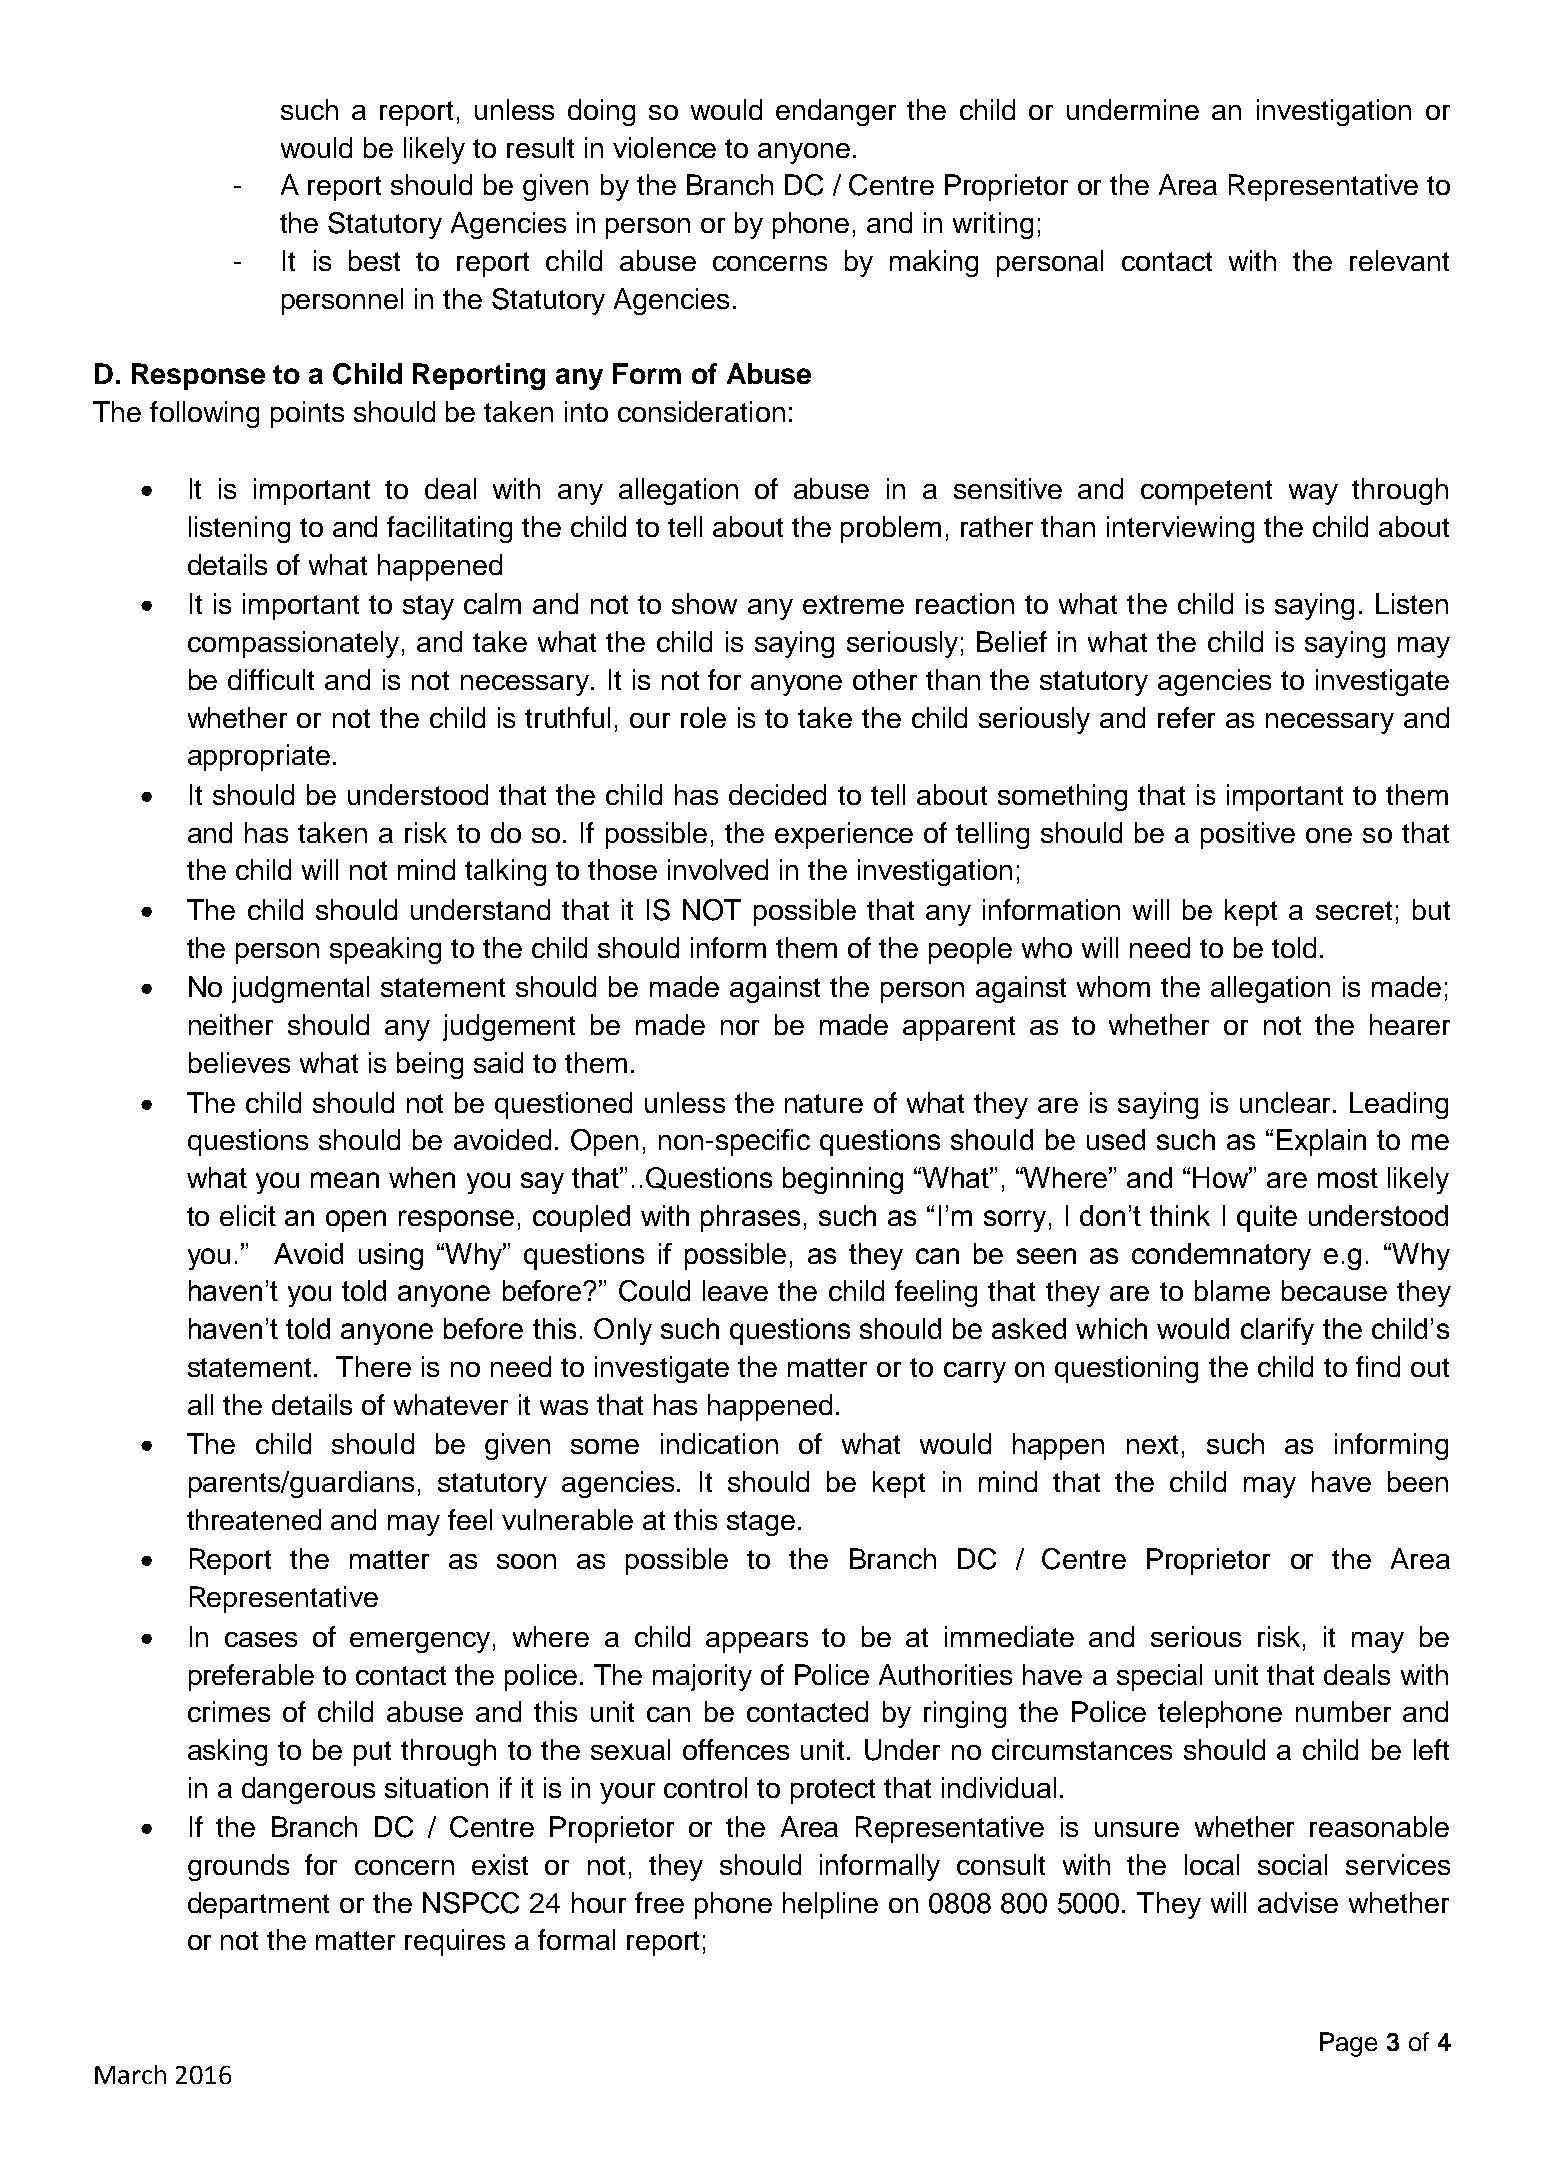 The width and height of the screenshot is (1544, 2184). Describe the element at coordinates (374, 260) in the screenshot. I see `best` at that location.
